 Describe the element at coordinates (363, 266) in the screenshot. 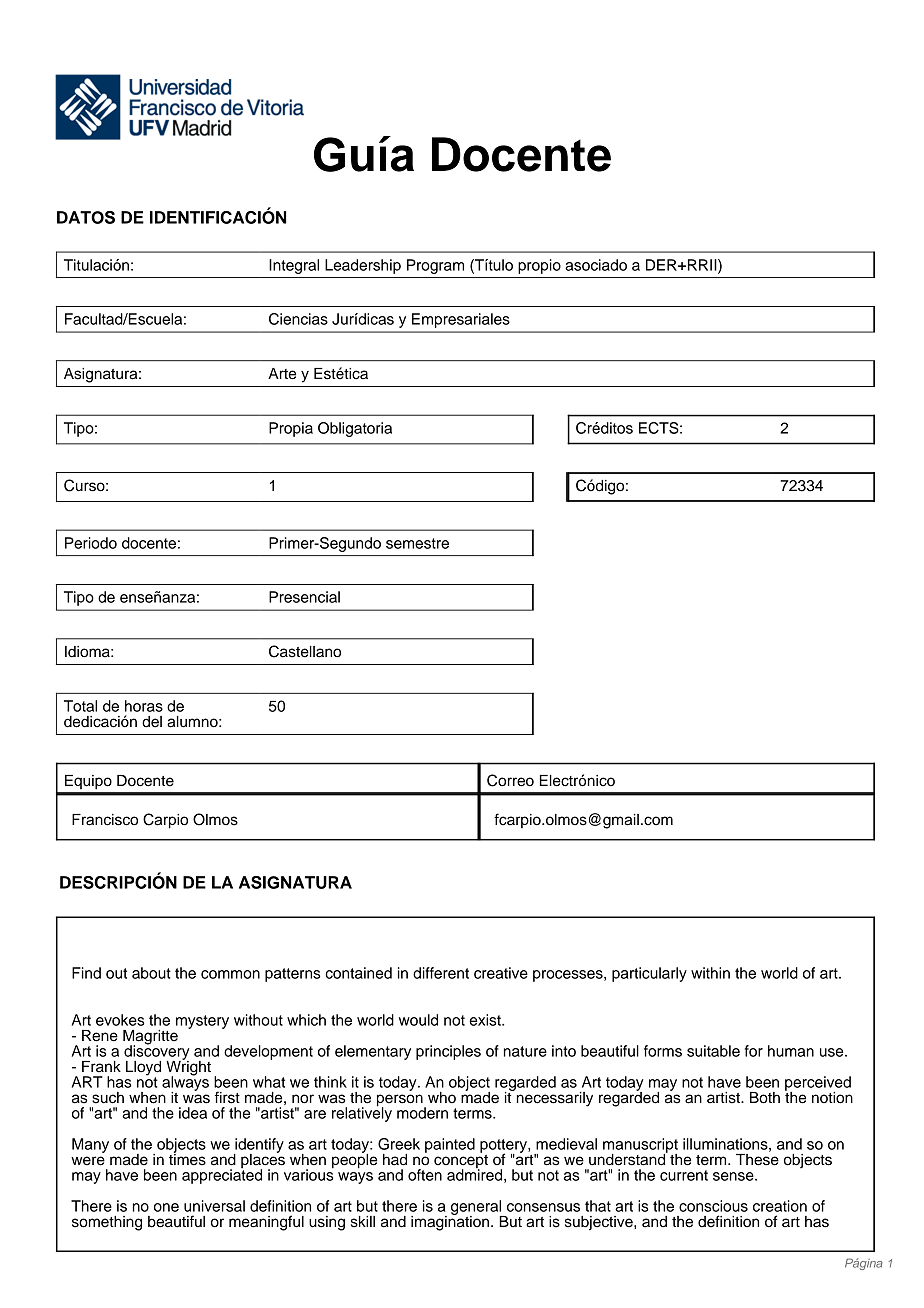

I see `Leadership` at that location.
